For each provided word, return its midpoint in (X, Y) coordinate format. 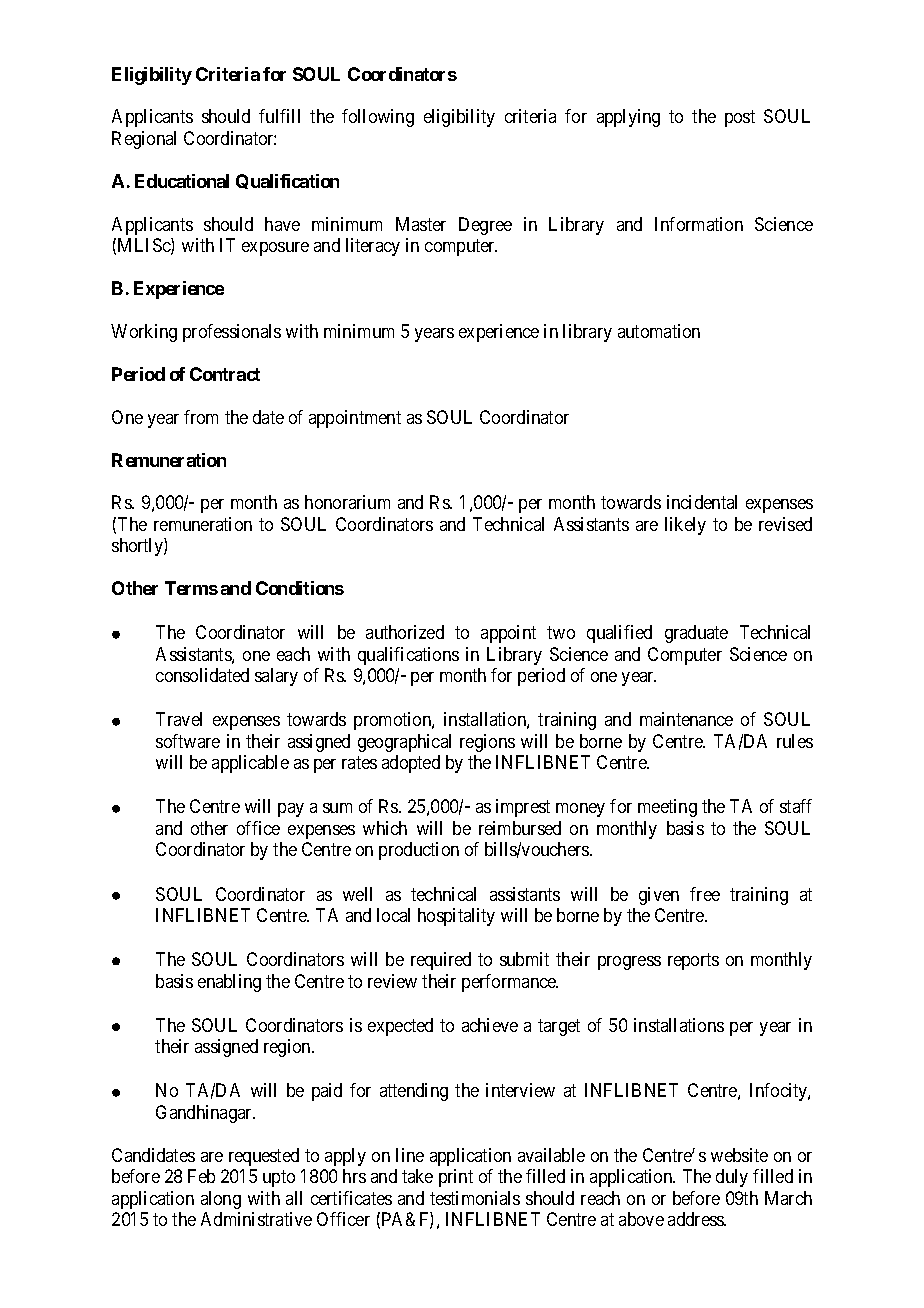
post (740, 119)
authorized (405, 632)
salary (276, 677)
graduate (696, 634)
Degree (485, 226)
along (221, 1200)
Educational (182, 181)
